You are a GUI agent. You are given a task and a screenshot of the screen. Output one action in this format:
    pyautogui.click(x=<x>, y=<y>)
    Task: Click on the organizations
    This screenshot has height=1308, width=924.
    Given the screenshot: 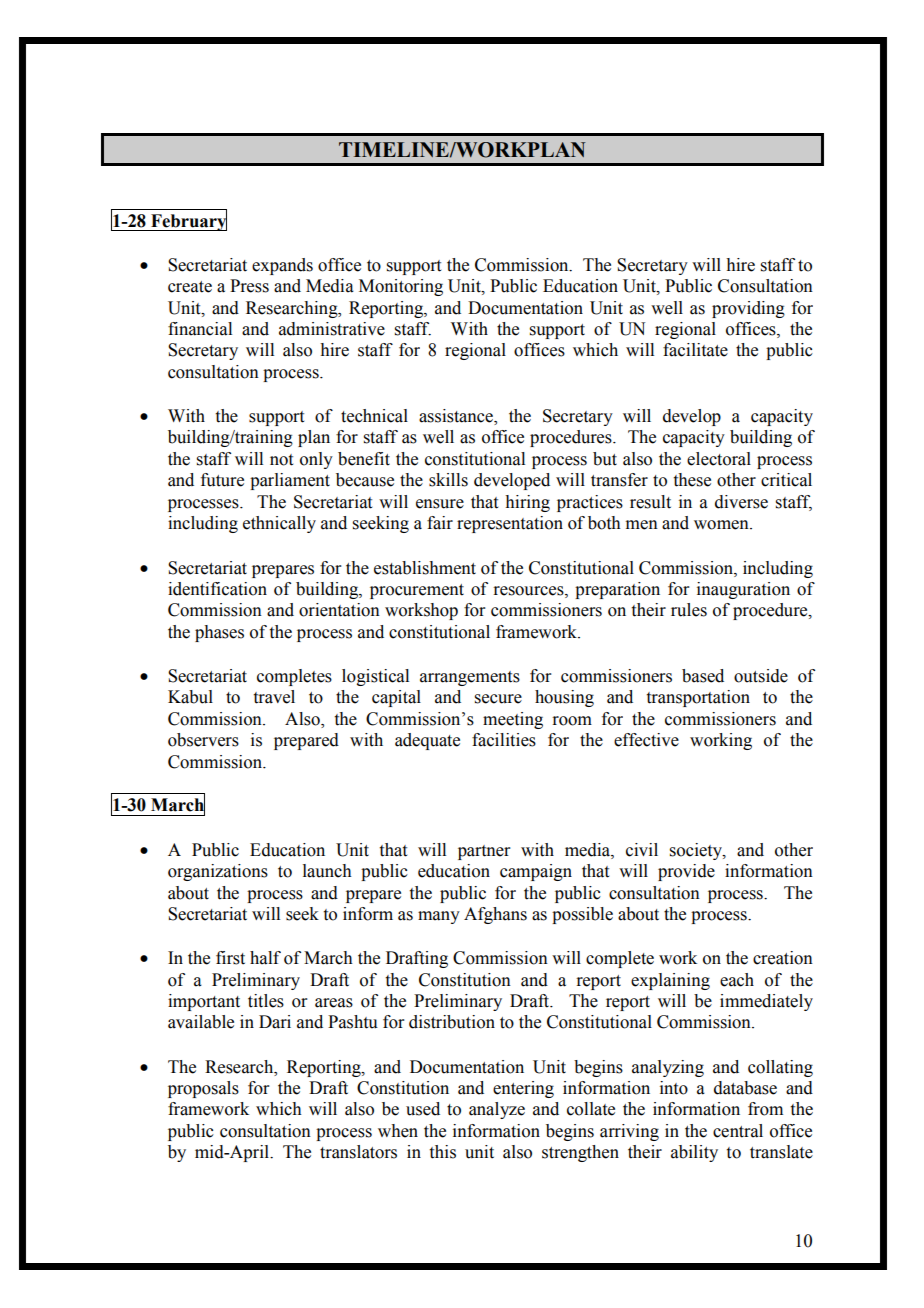 What is the action you would take?
    pyautogui.click(x=218, y=872)
